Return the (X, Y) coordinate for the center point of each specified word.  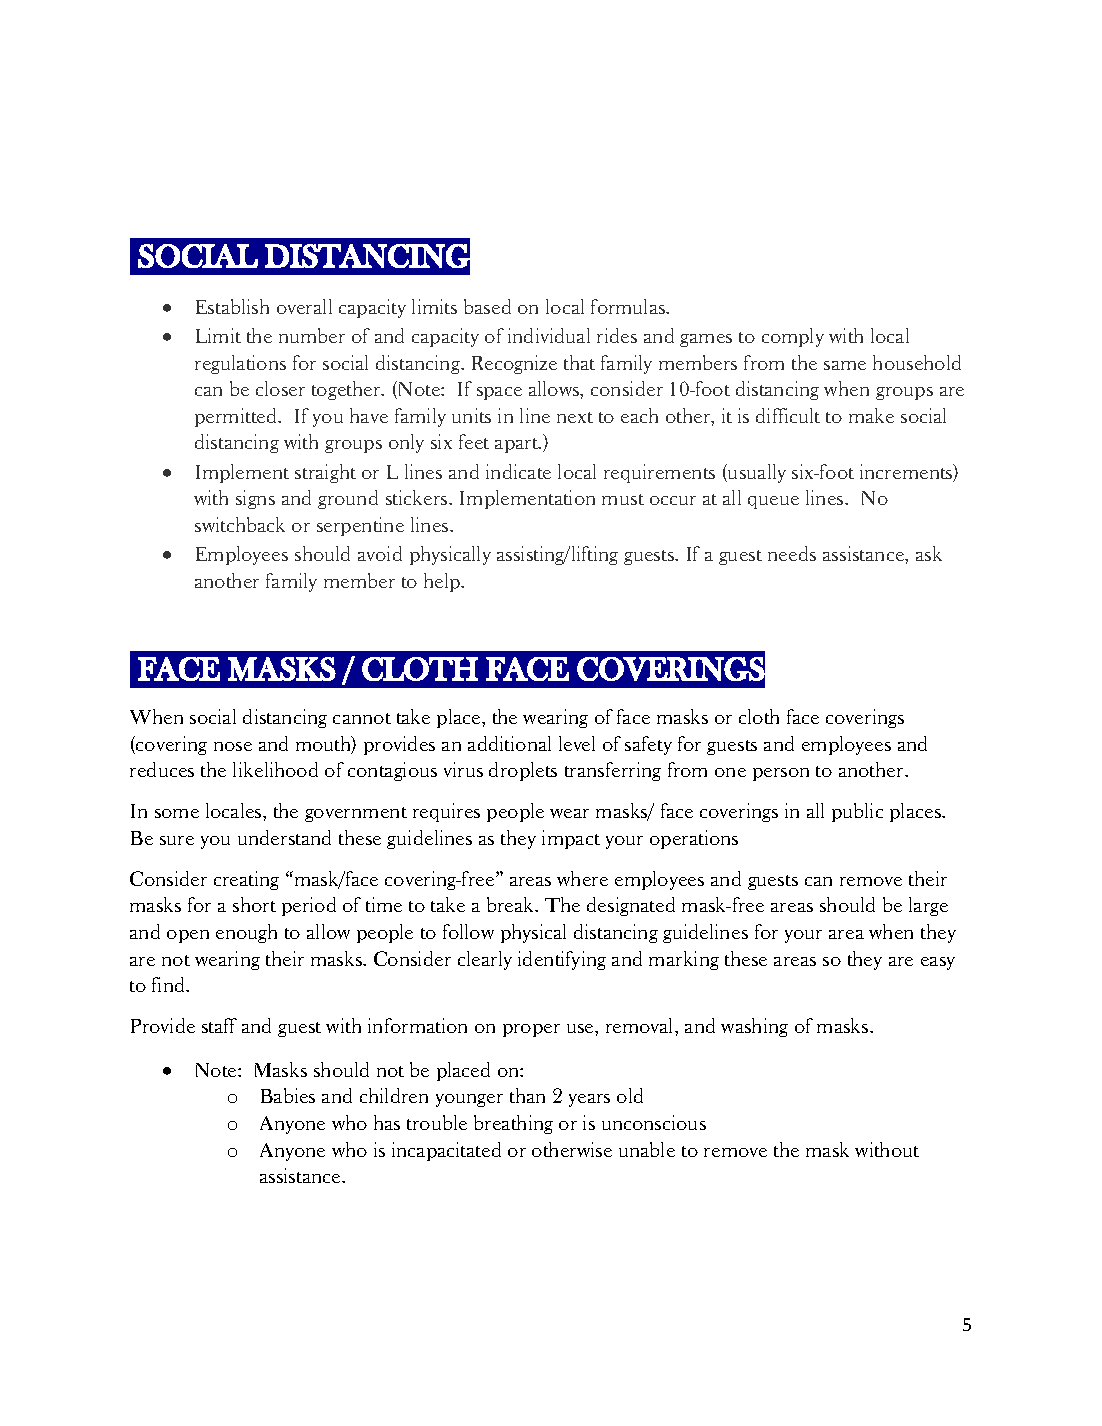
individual (549, 335)
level (577, 743)
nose (233, 746)
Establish (232, 306)
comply (793, 337)
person (781, 774)
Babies (288, 1095)
